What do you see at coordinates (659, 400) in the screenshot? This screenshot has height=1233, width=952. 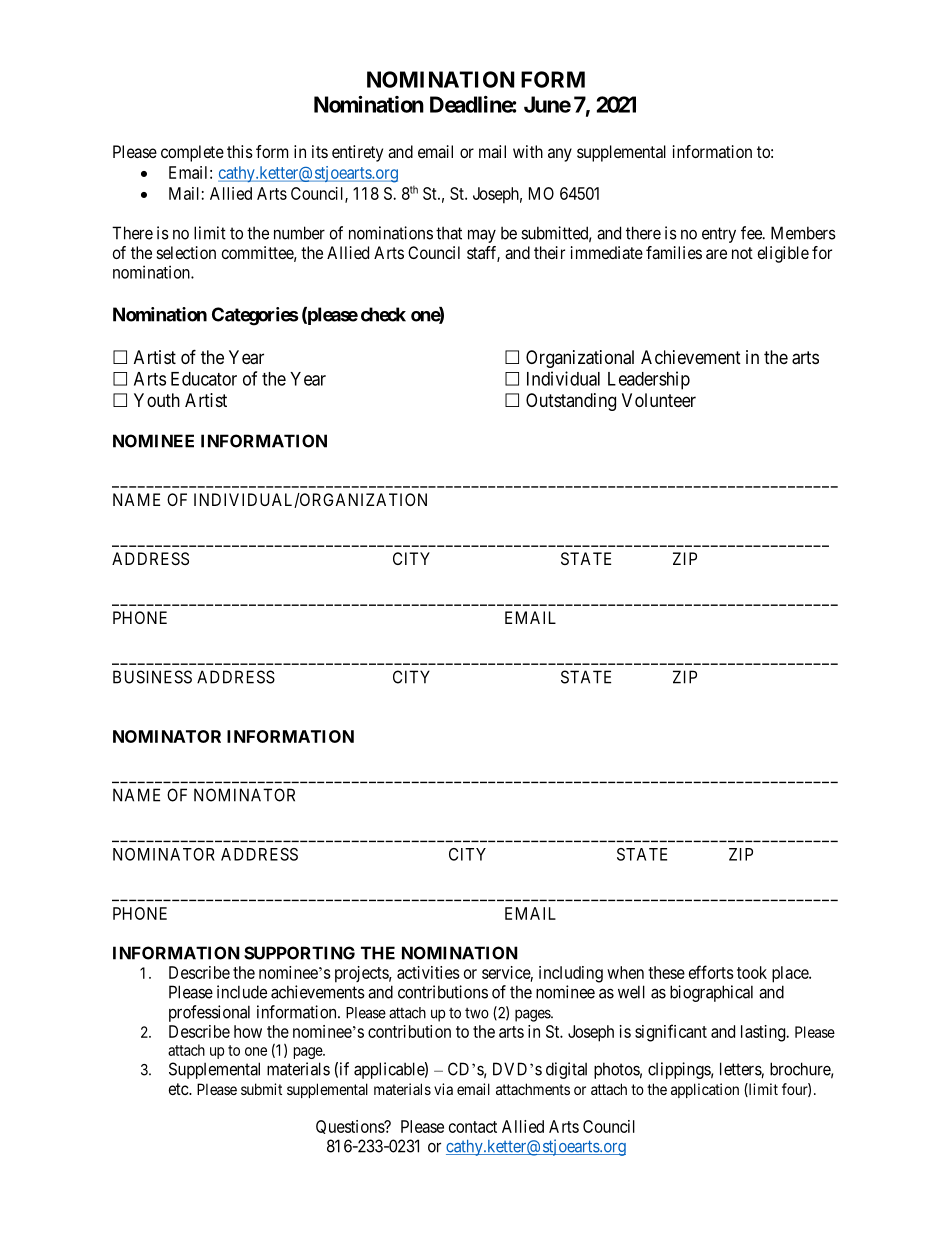 I see `Volunteer` at bounding box center [659, 400].
